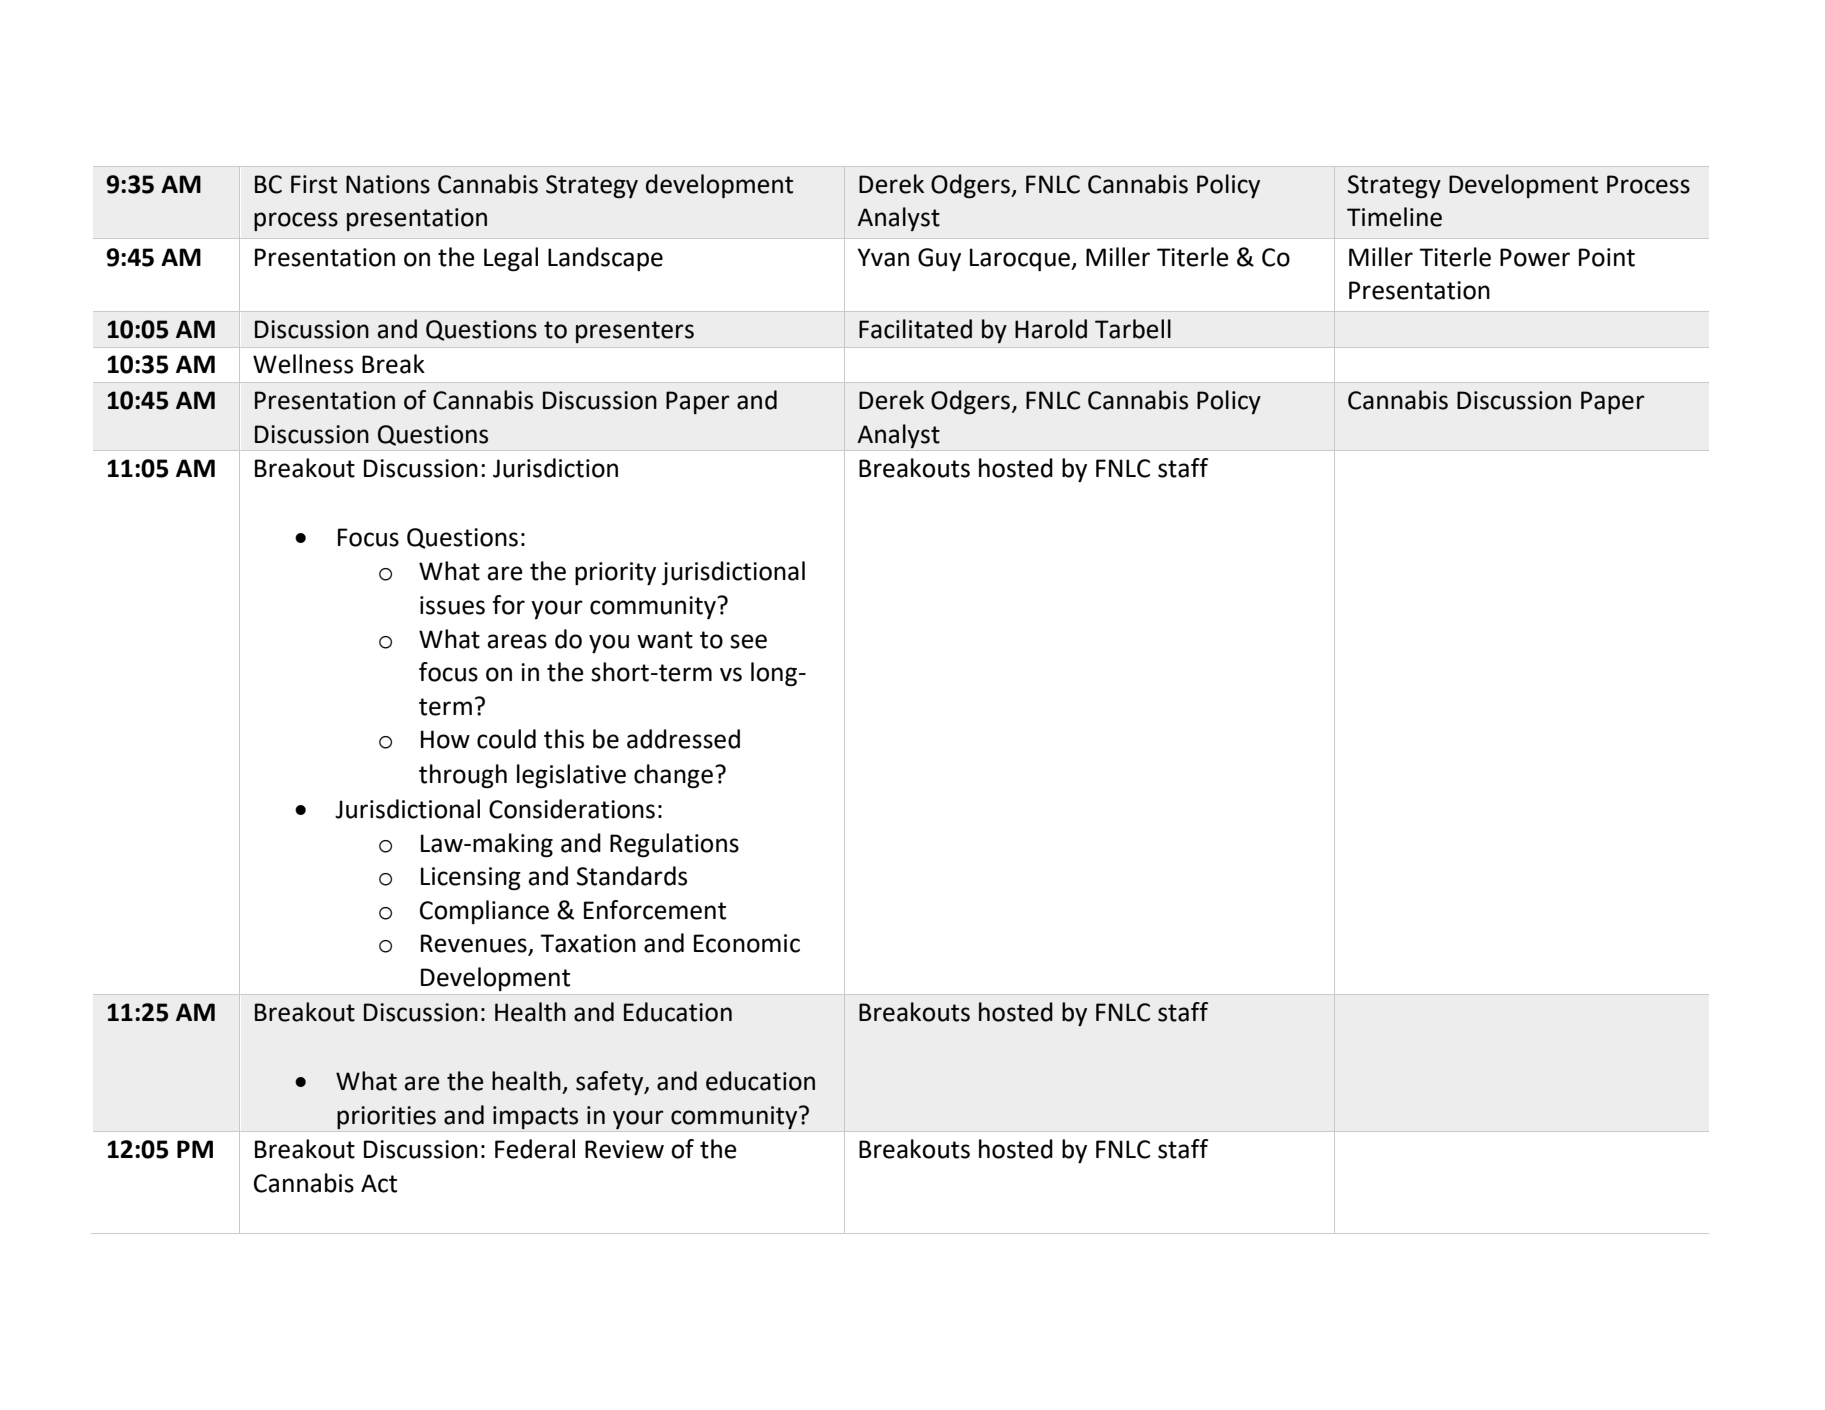 The width and height of the page is (1825, 1410). What do you see at coordinates (463, 776) in the page?
I see `through` at bounding box center [463, 776].
